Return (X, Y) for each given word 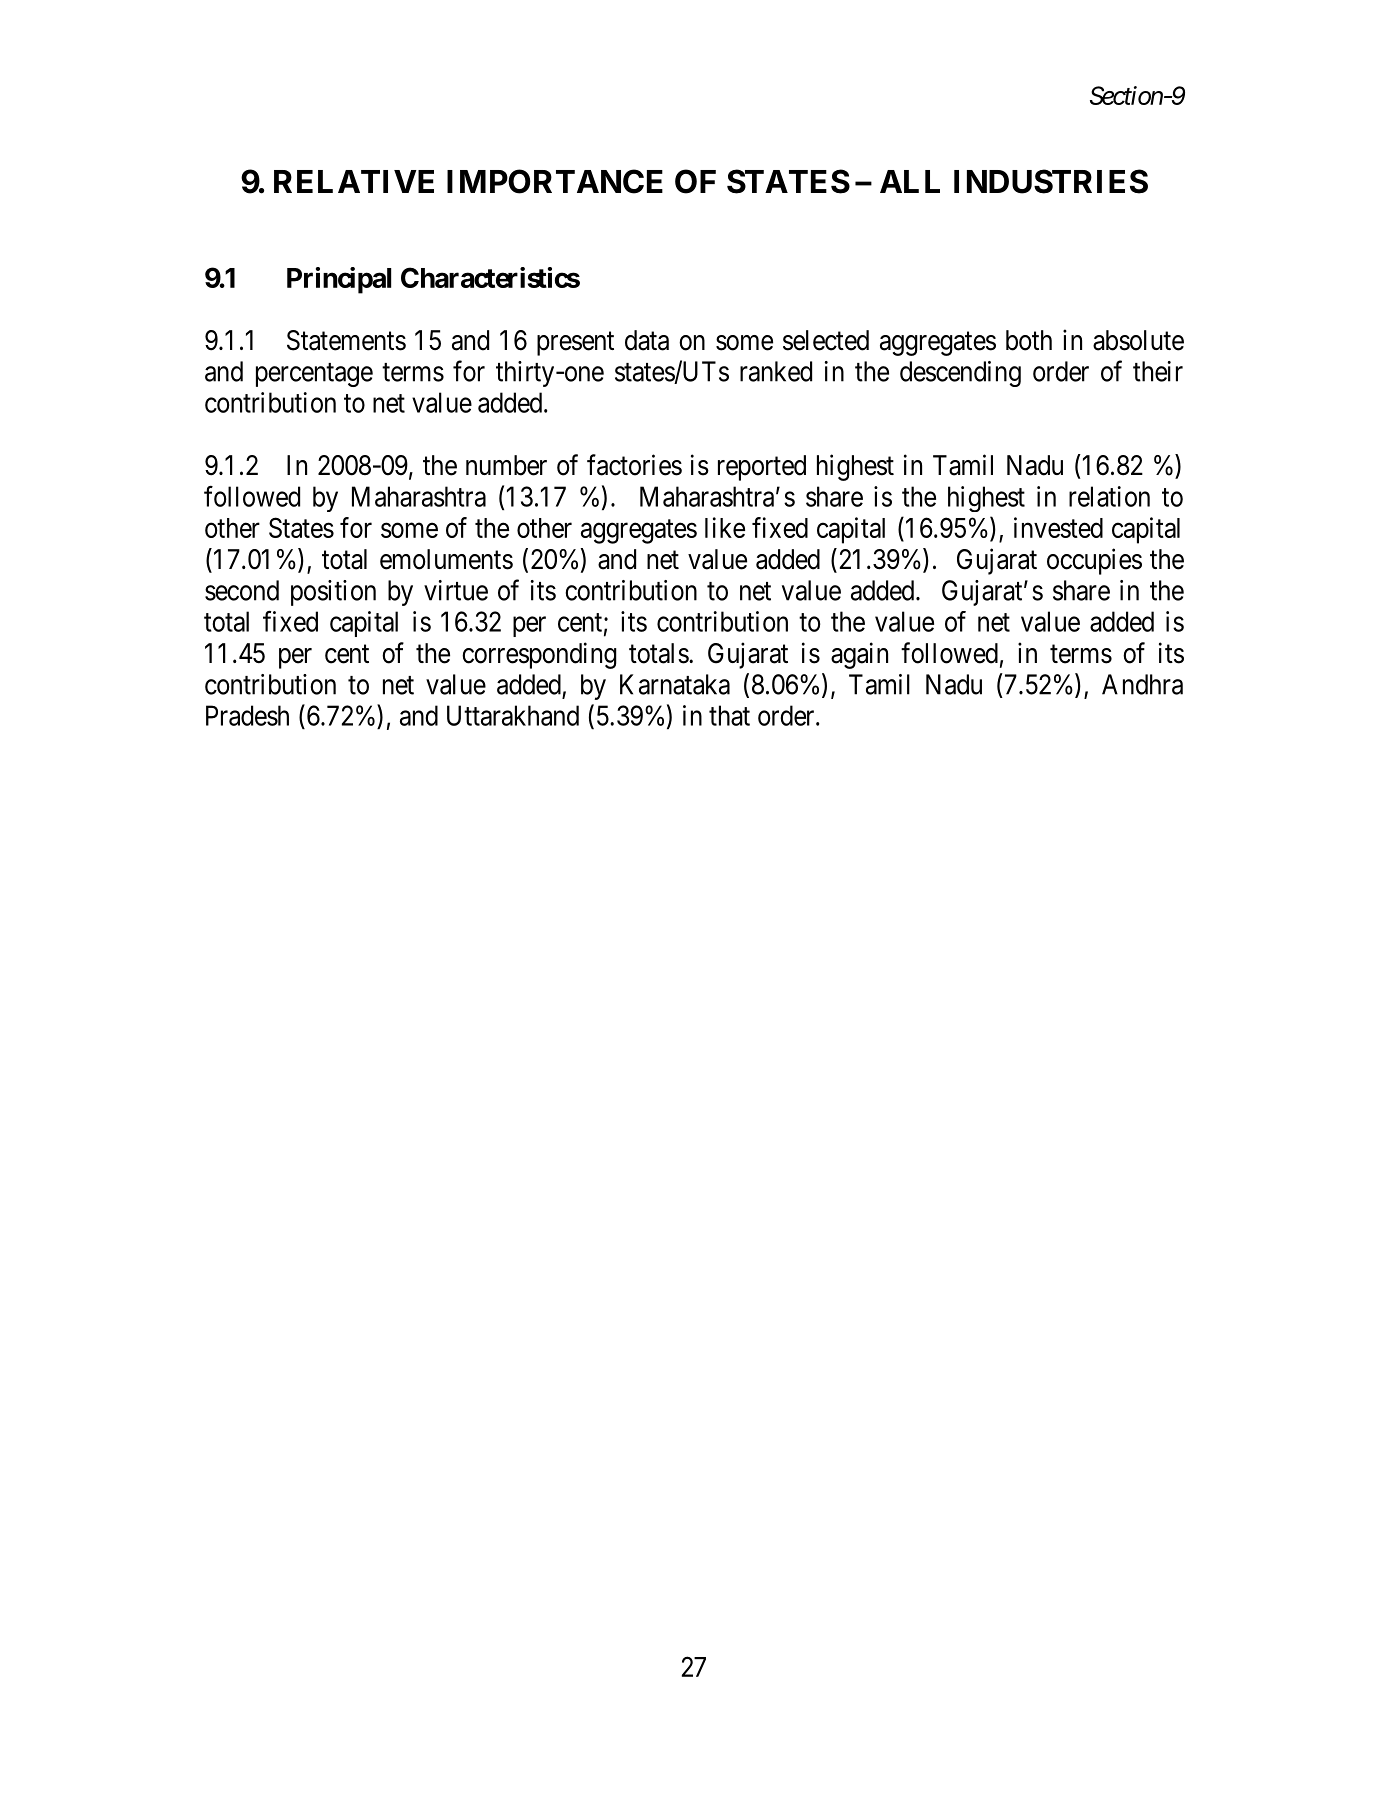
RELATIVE (354, 181)
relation (1109, 496)
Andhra (1142, 684)
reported (762, 468)
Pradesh (247, 715)
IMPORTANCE (555, 181)
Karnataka (675, 684)
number (506, 465)
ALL (910, 181)
